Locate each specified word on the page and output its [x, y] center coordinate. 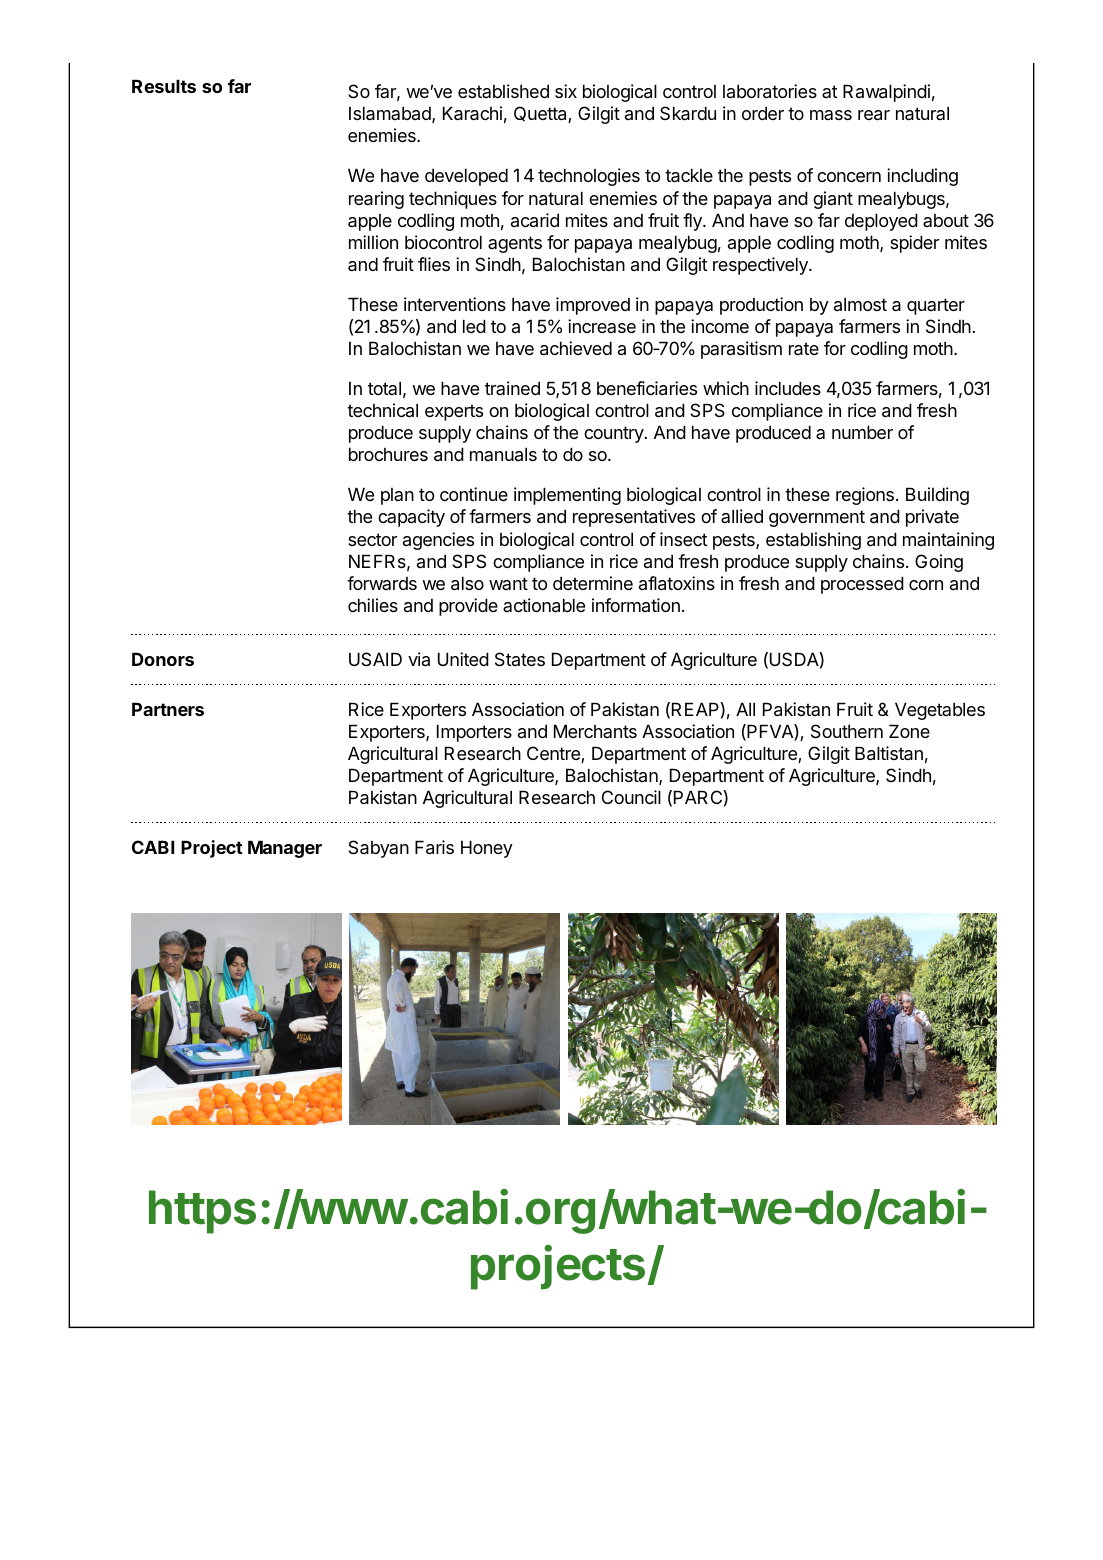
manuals [503, 454]
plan [397, 496]
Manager [285, 849]
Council [631, 797]
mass [831, 115]
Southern [847, 731]
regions [865, 496]
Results [164, 86]
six [566, 91]
